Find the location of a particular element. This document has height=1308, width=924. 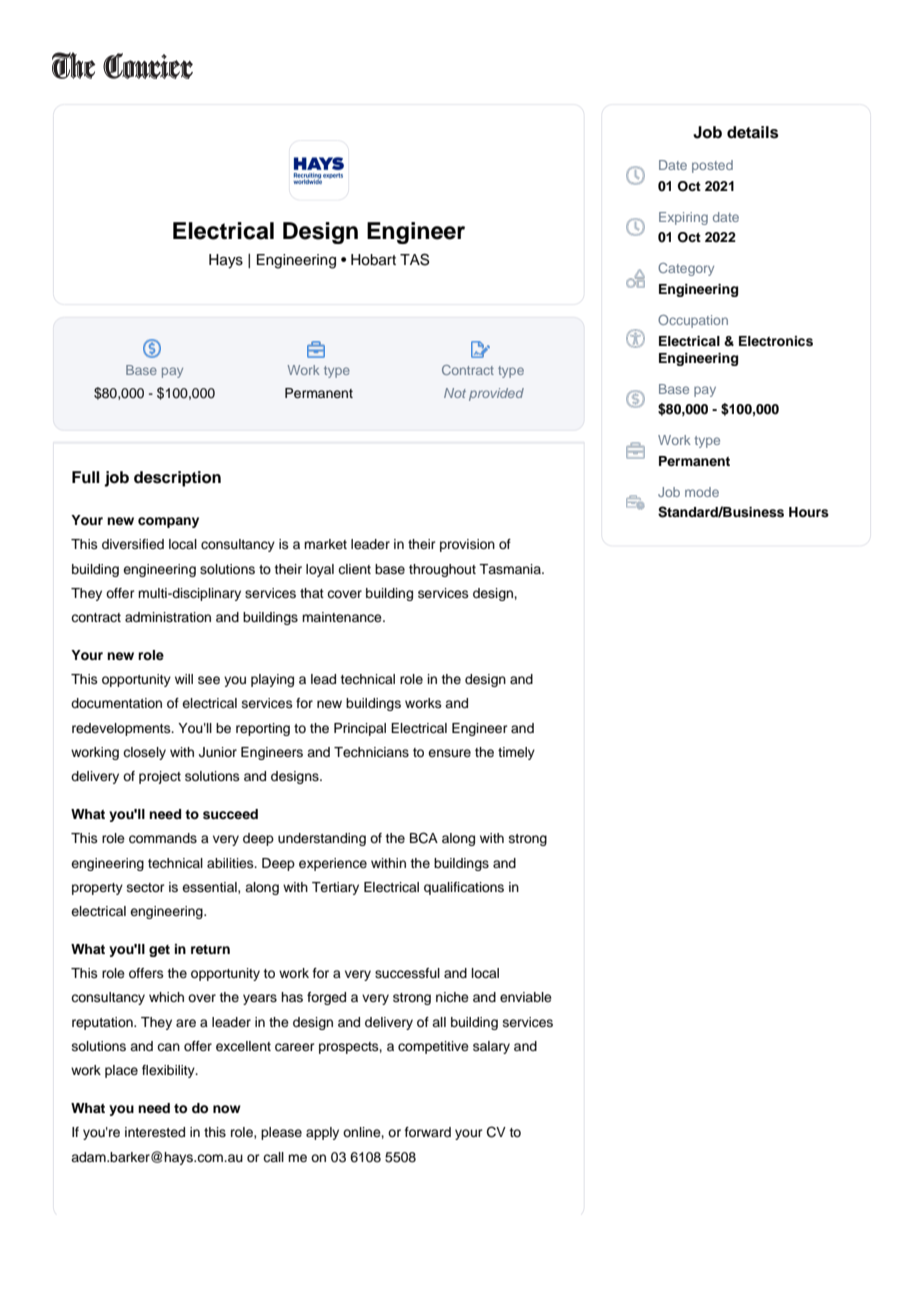

Expiring is located at coordinates (683, 218).
